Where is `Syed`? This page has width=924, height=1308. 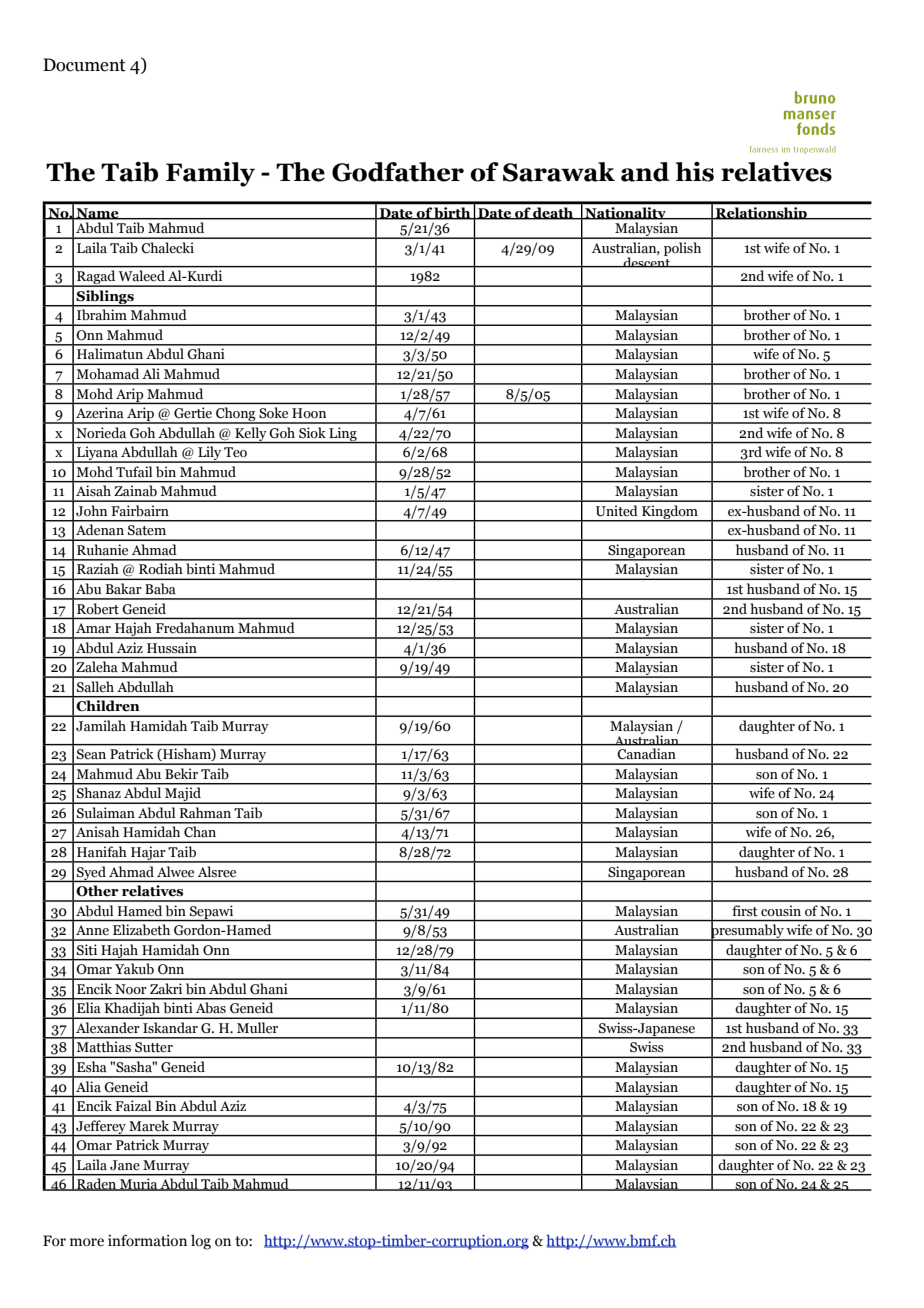 Syed is located at coordinates (91, 874).
